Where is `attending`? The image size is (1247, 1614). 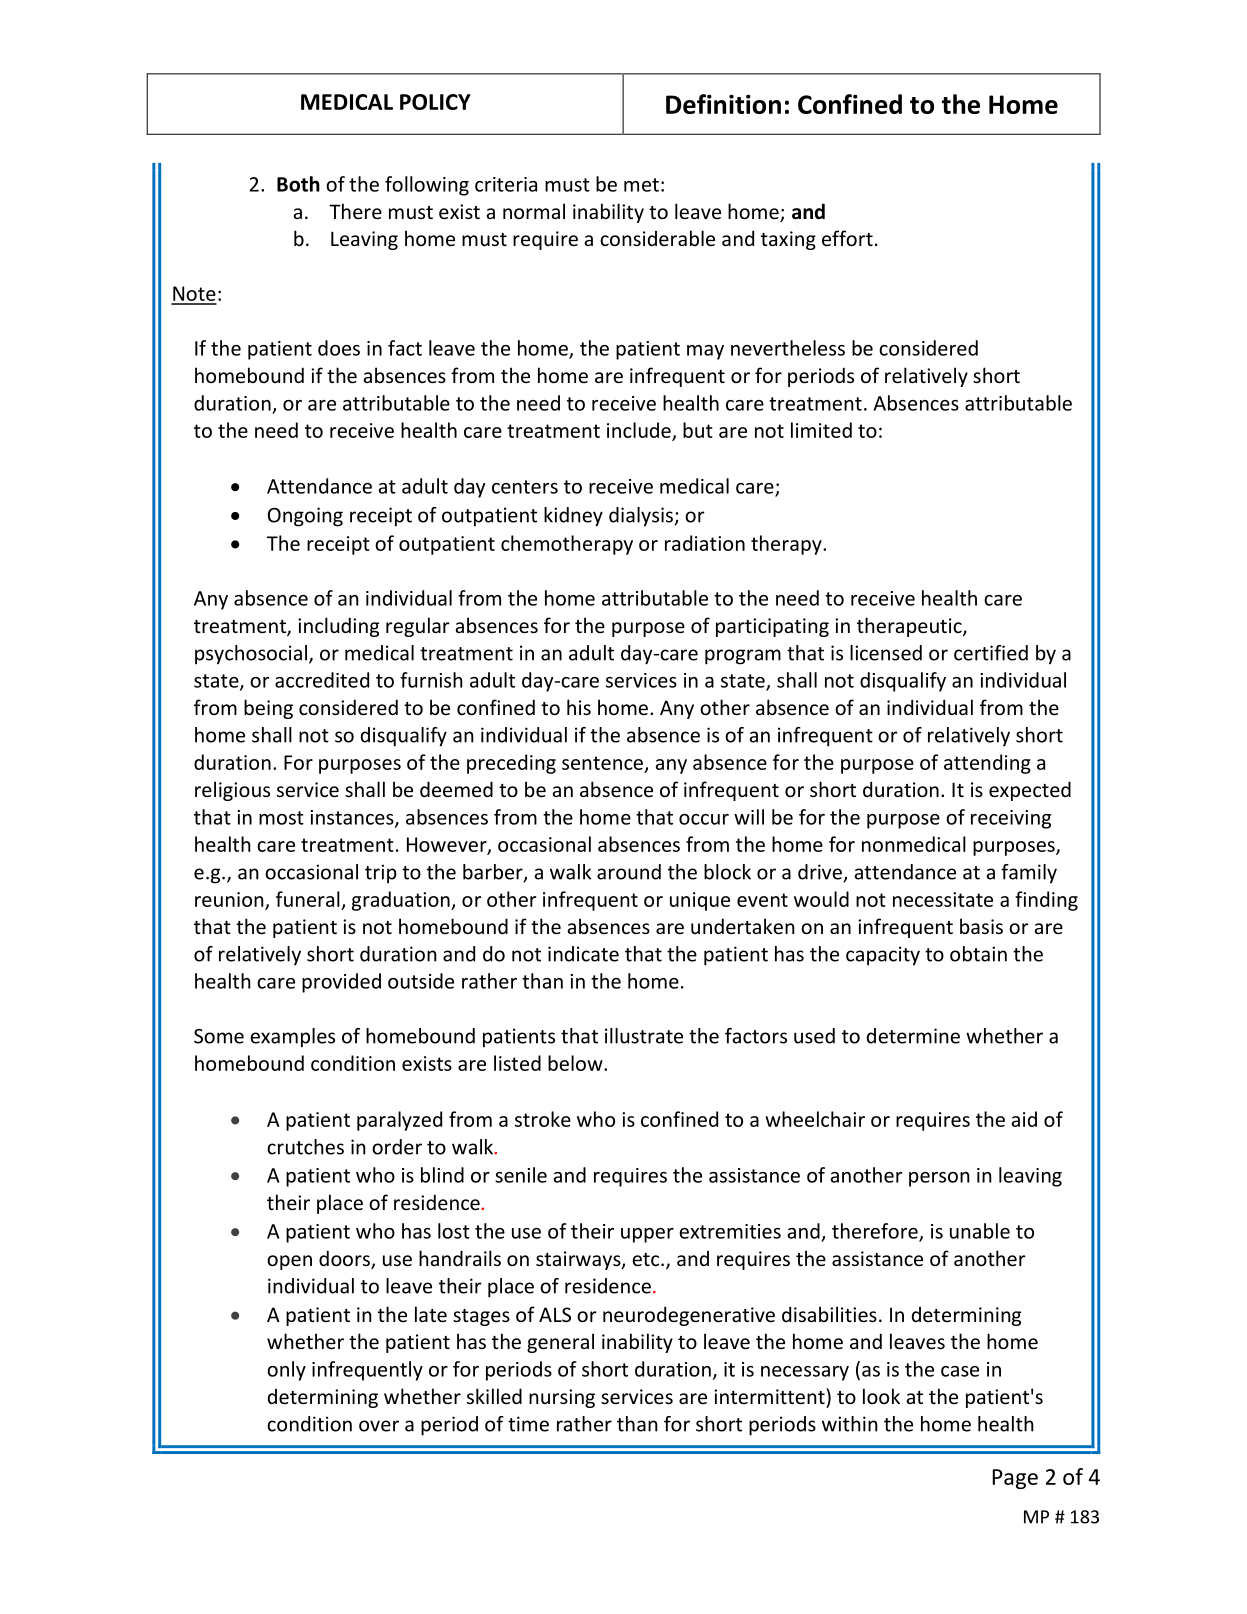
attending is located at coordinates (987, 764).
